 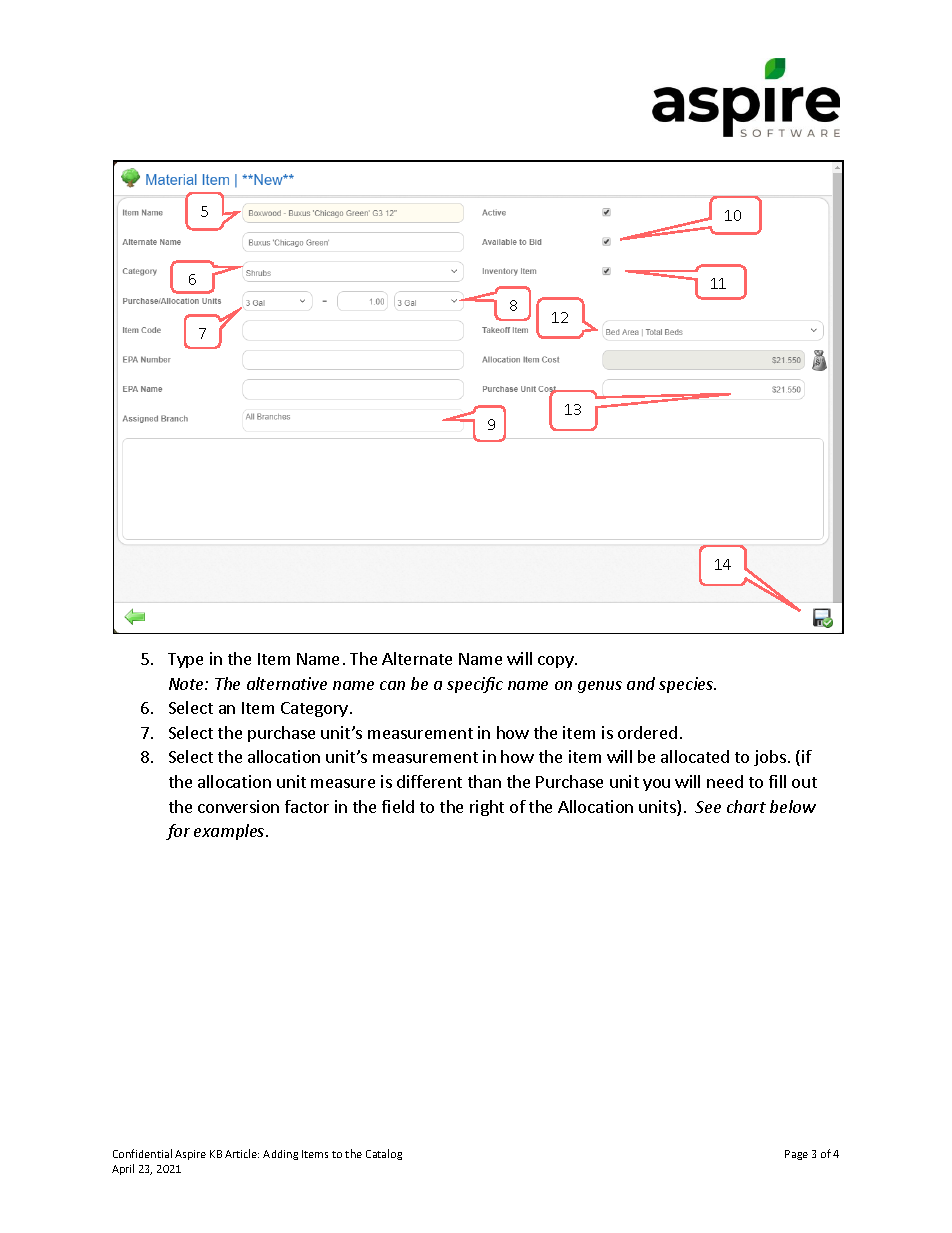 I want to click on Aspire, so click(x=190, y=1155).
